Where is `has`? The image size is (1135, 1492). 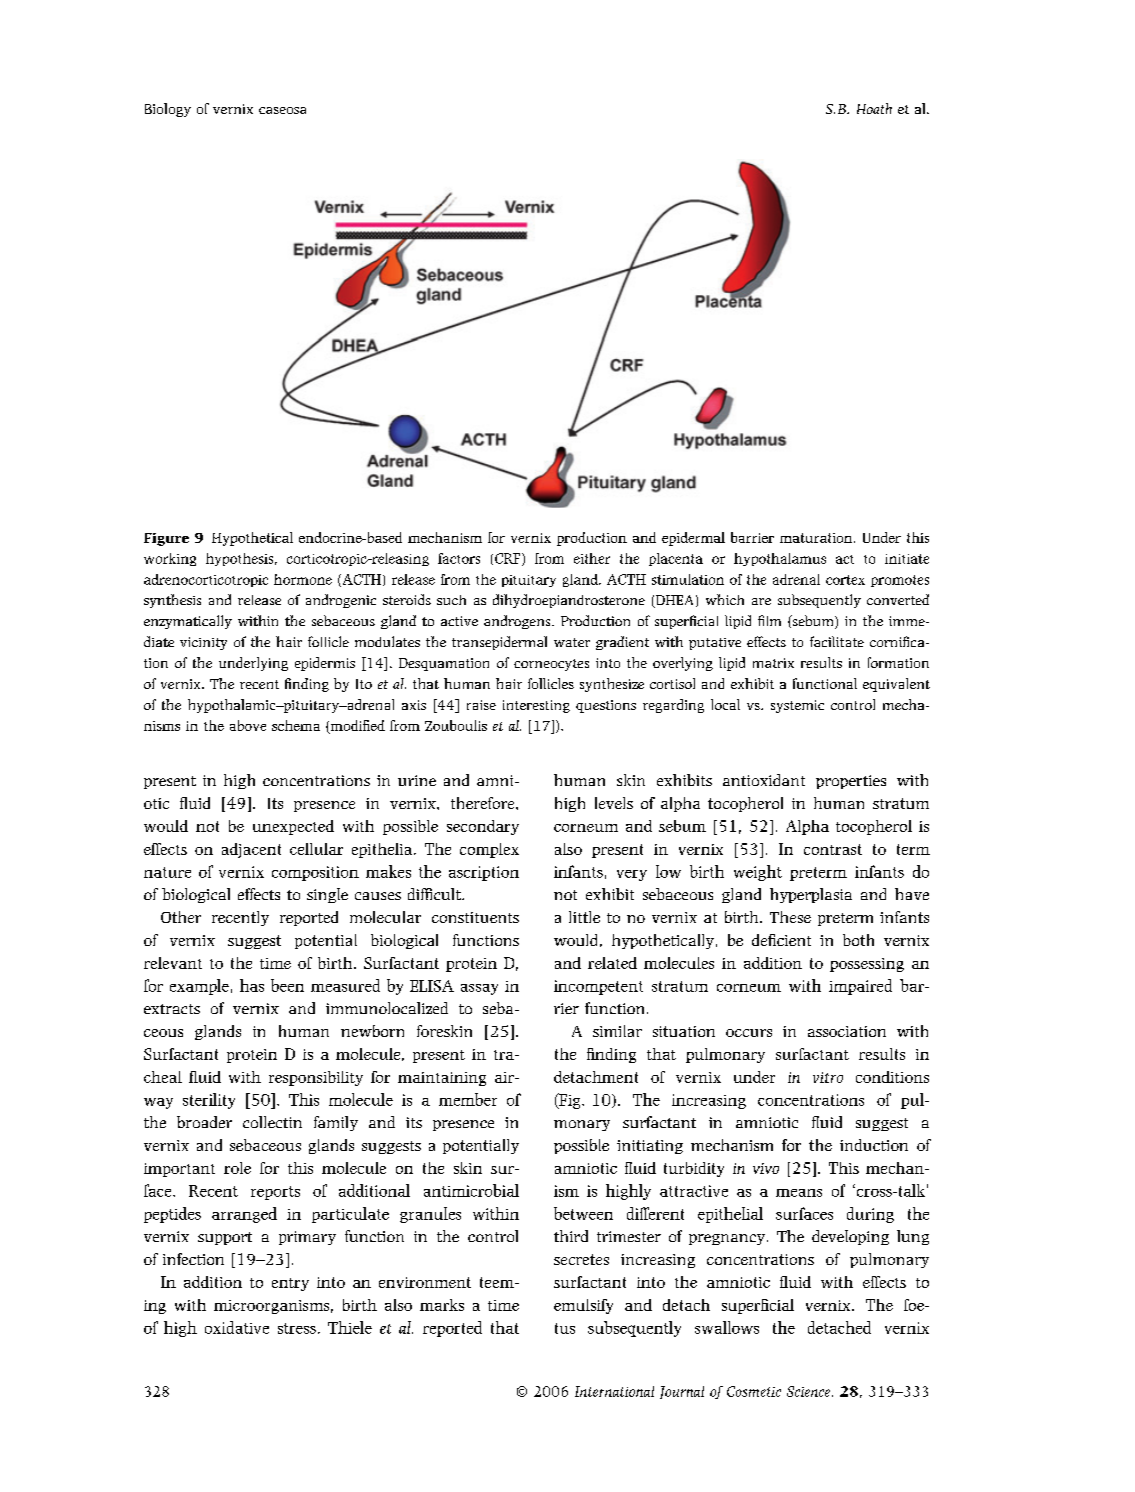 has is located at coordinates (252, 985).
